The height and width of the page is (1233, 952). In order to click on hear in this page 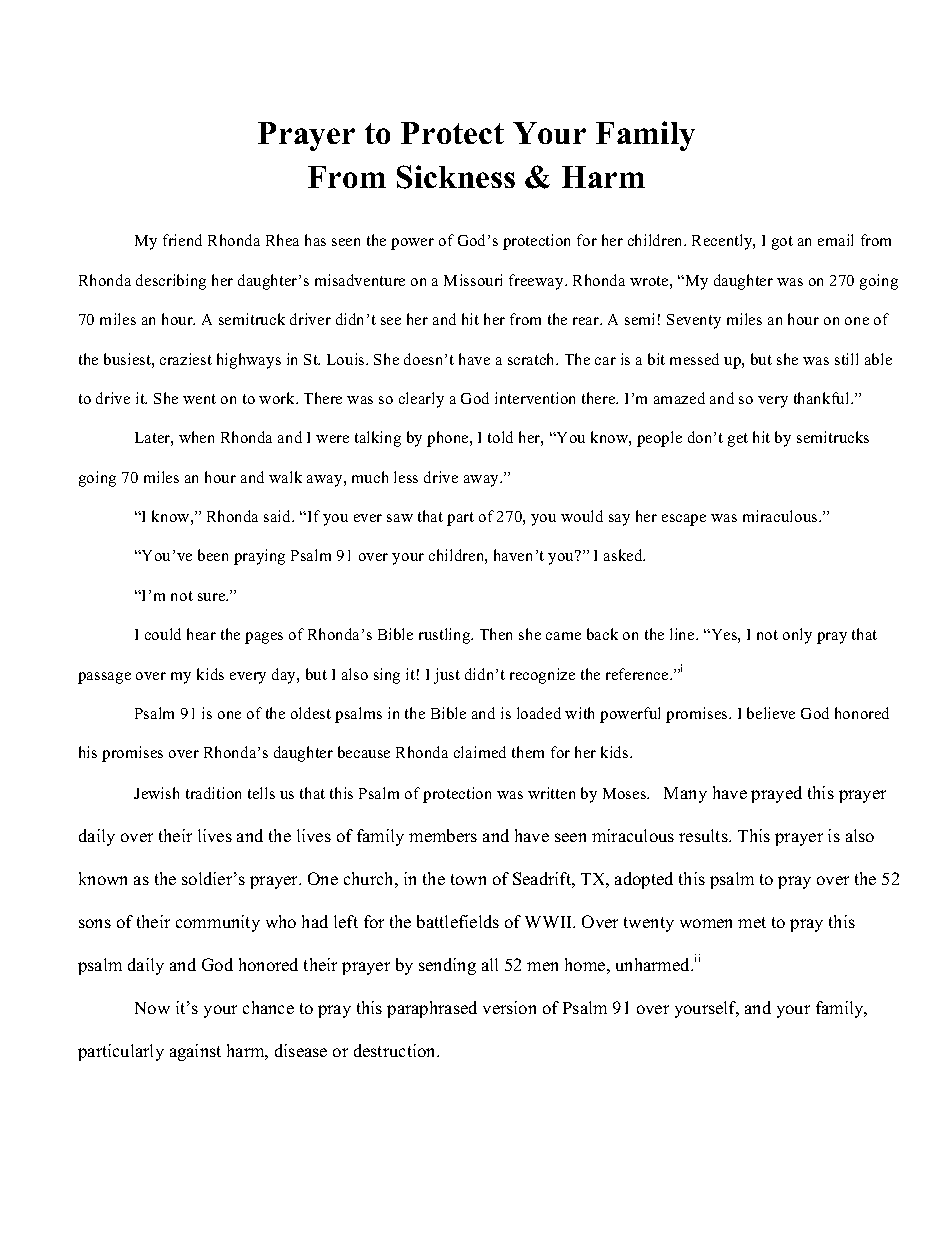, I will do `click(201, 634)`.
